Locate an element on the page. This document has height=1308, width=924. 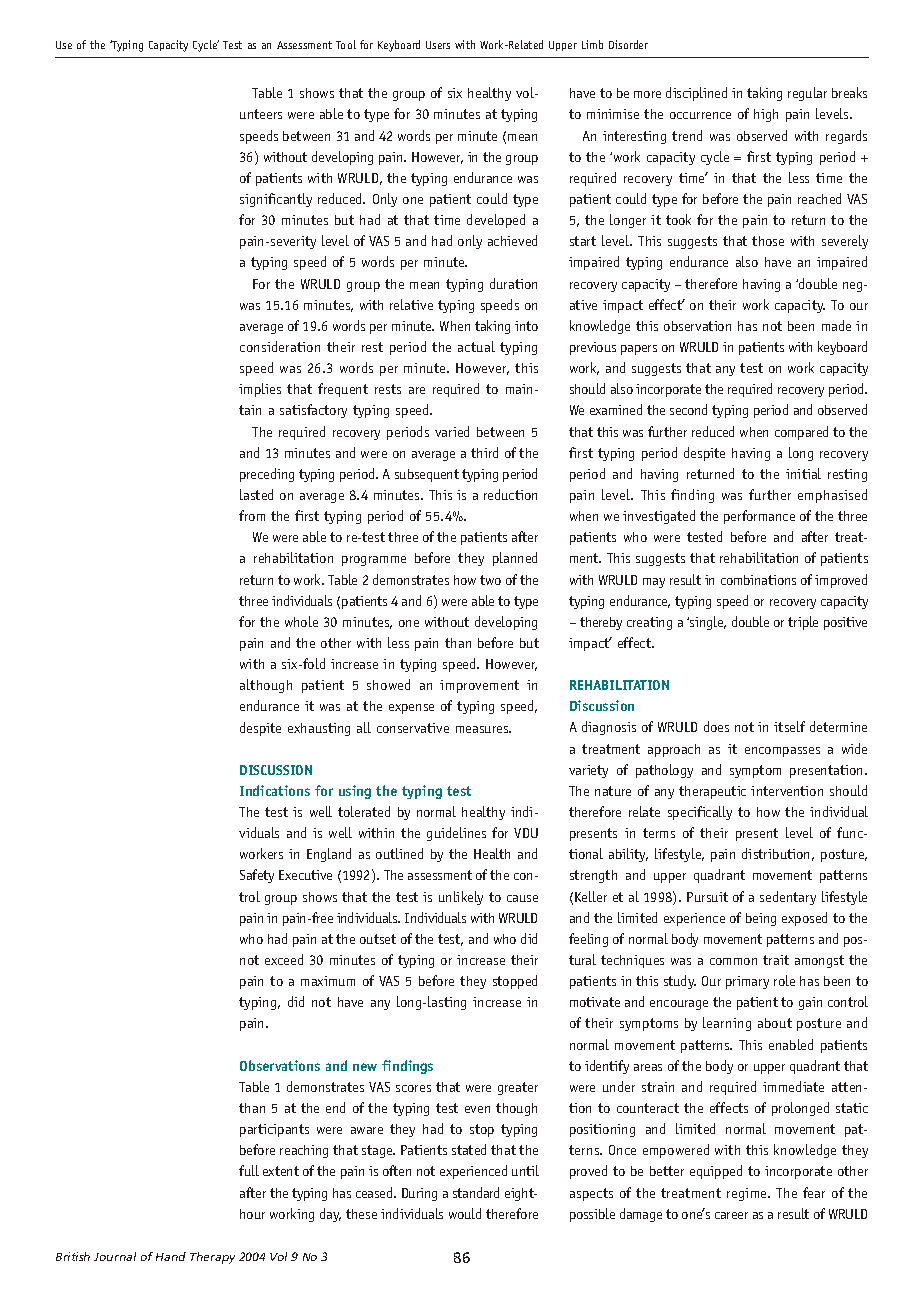
Tool is located at coordinates (346, 44).
